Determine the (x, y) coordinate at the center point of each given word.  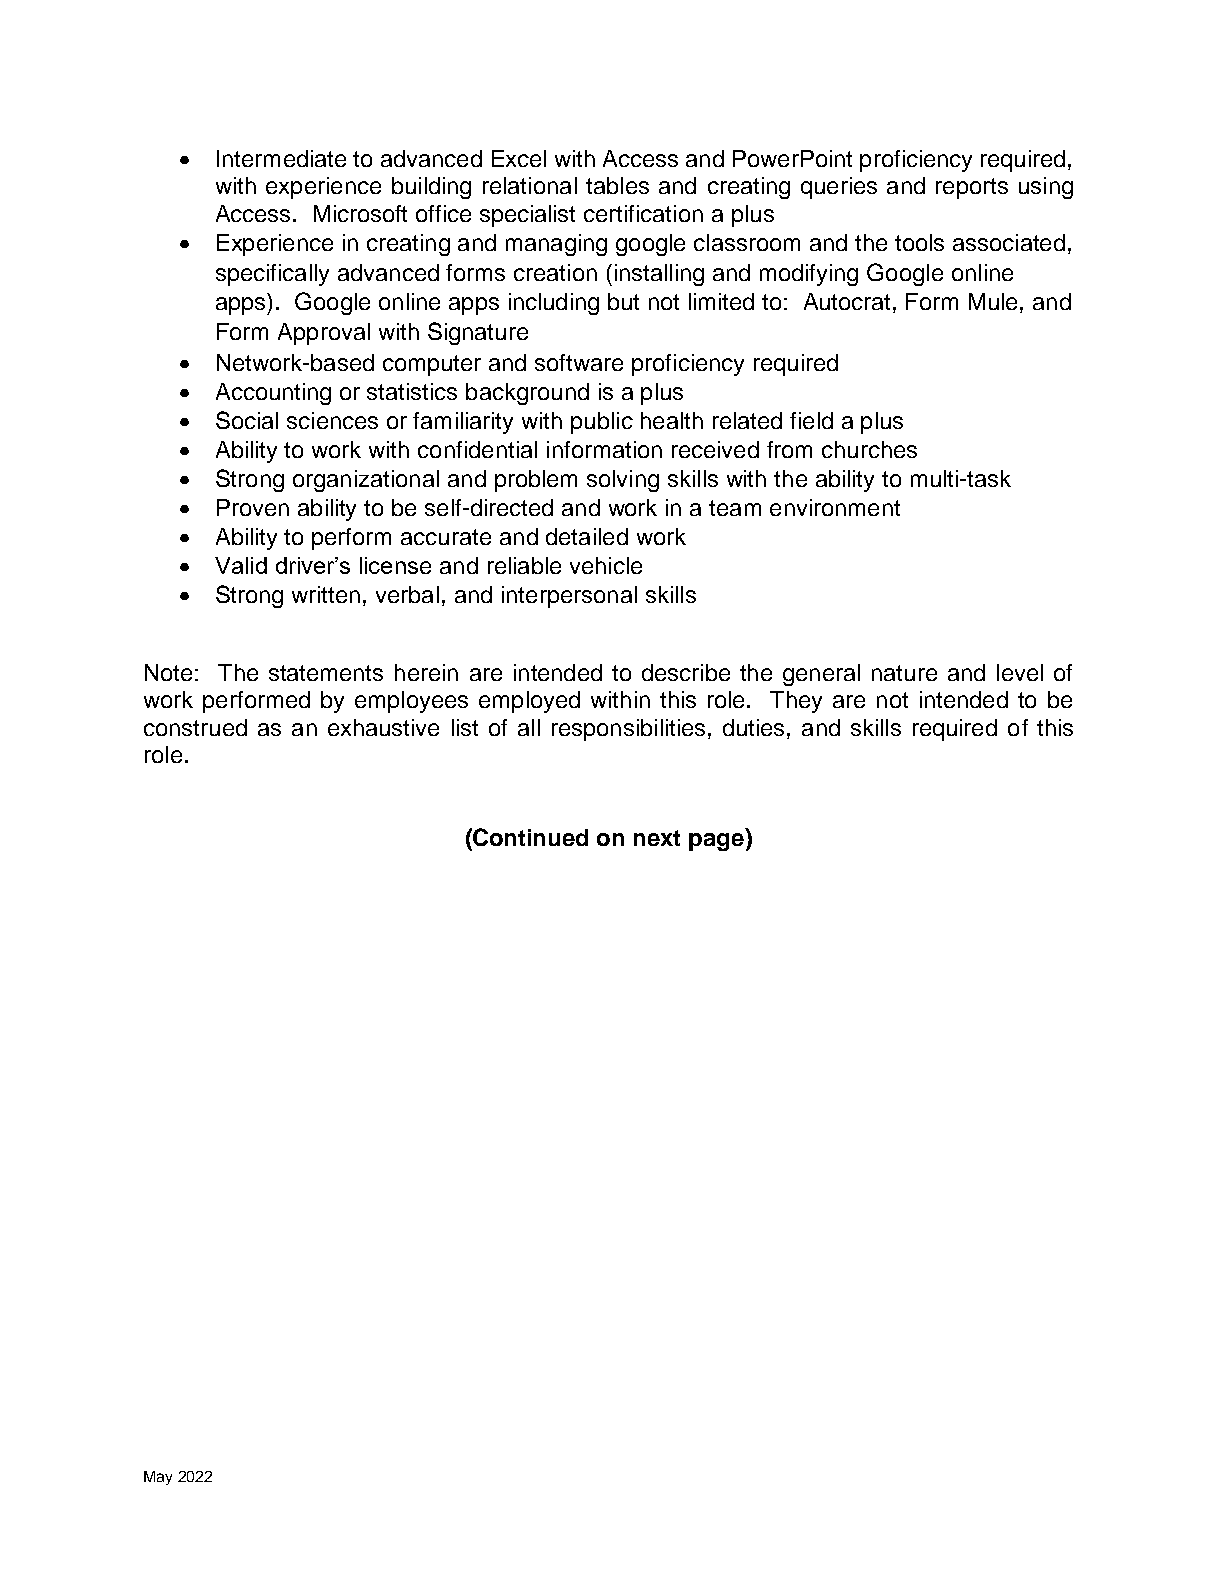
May (158, 1478)
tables (617, 185)
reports (972, 188)
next (657, 838)
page (716, 842)
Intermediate (281, 158)
